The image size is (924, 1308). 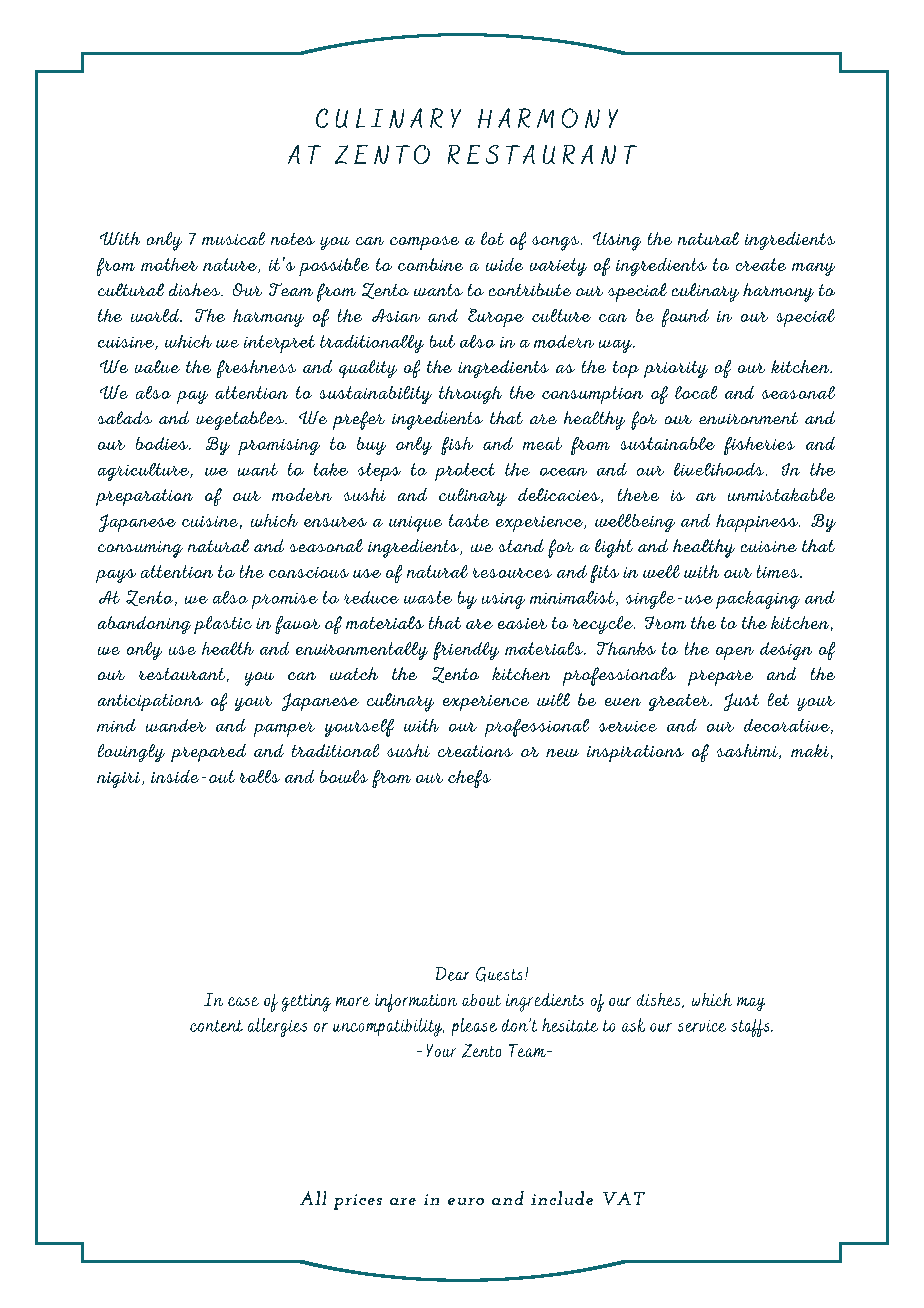 What do you see at coordinates (169, 264) in the screenshot?
I see `mother` at bounding box center [169, 264].
